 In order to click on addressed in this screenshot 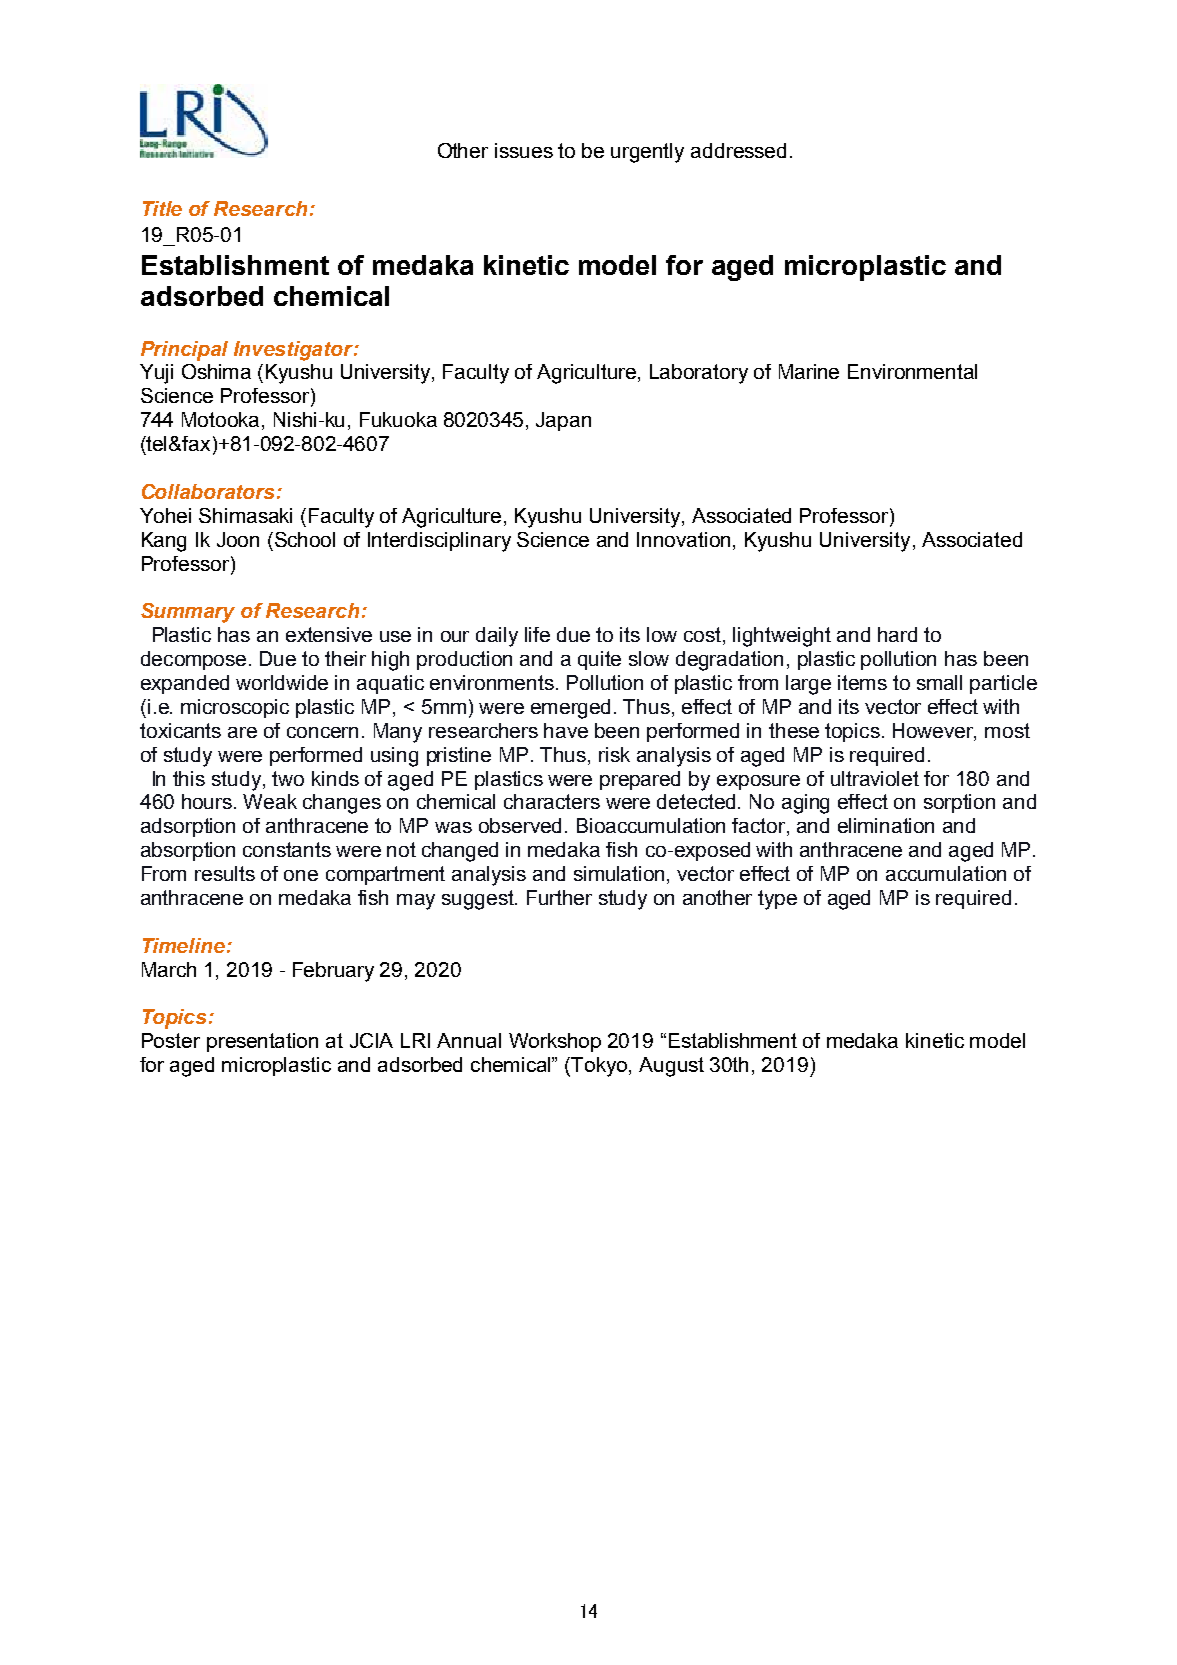, I will do `click(738, 150)`.
